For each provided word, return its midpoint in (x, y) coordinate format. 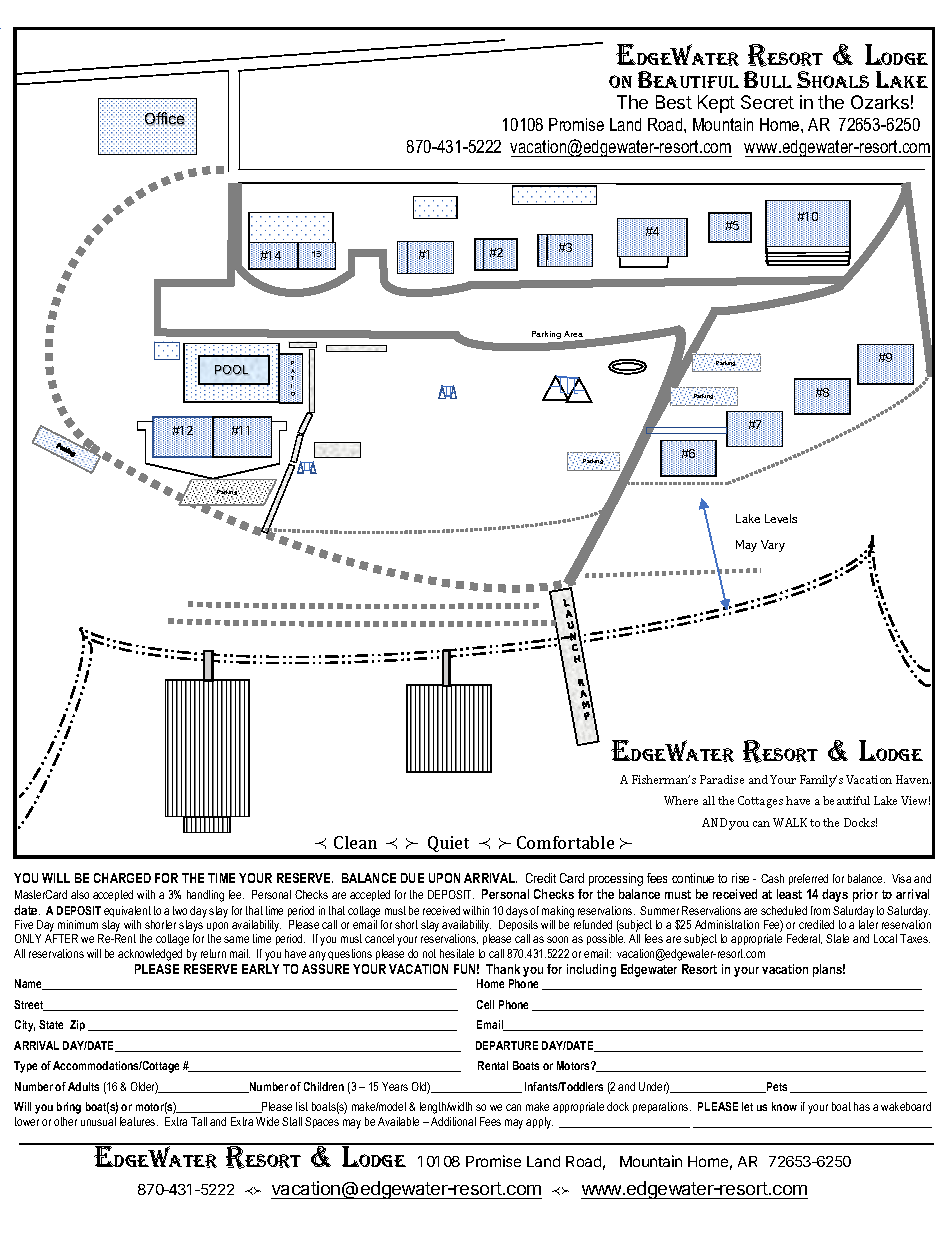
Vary (773, 546)
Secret (767, 102)
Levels (781, 518)
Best (674, 102)
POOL (232, 370)
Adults (83, 1086)
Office (164, 119)
